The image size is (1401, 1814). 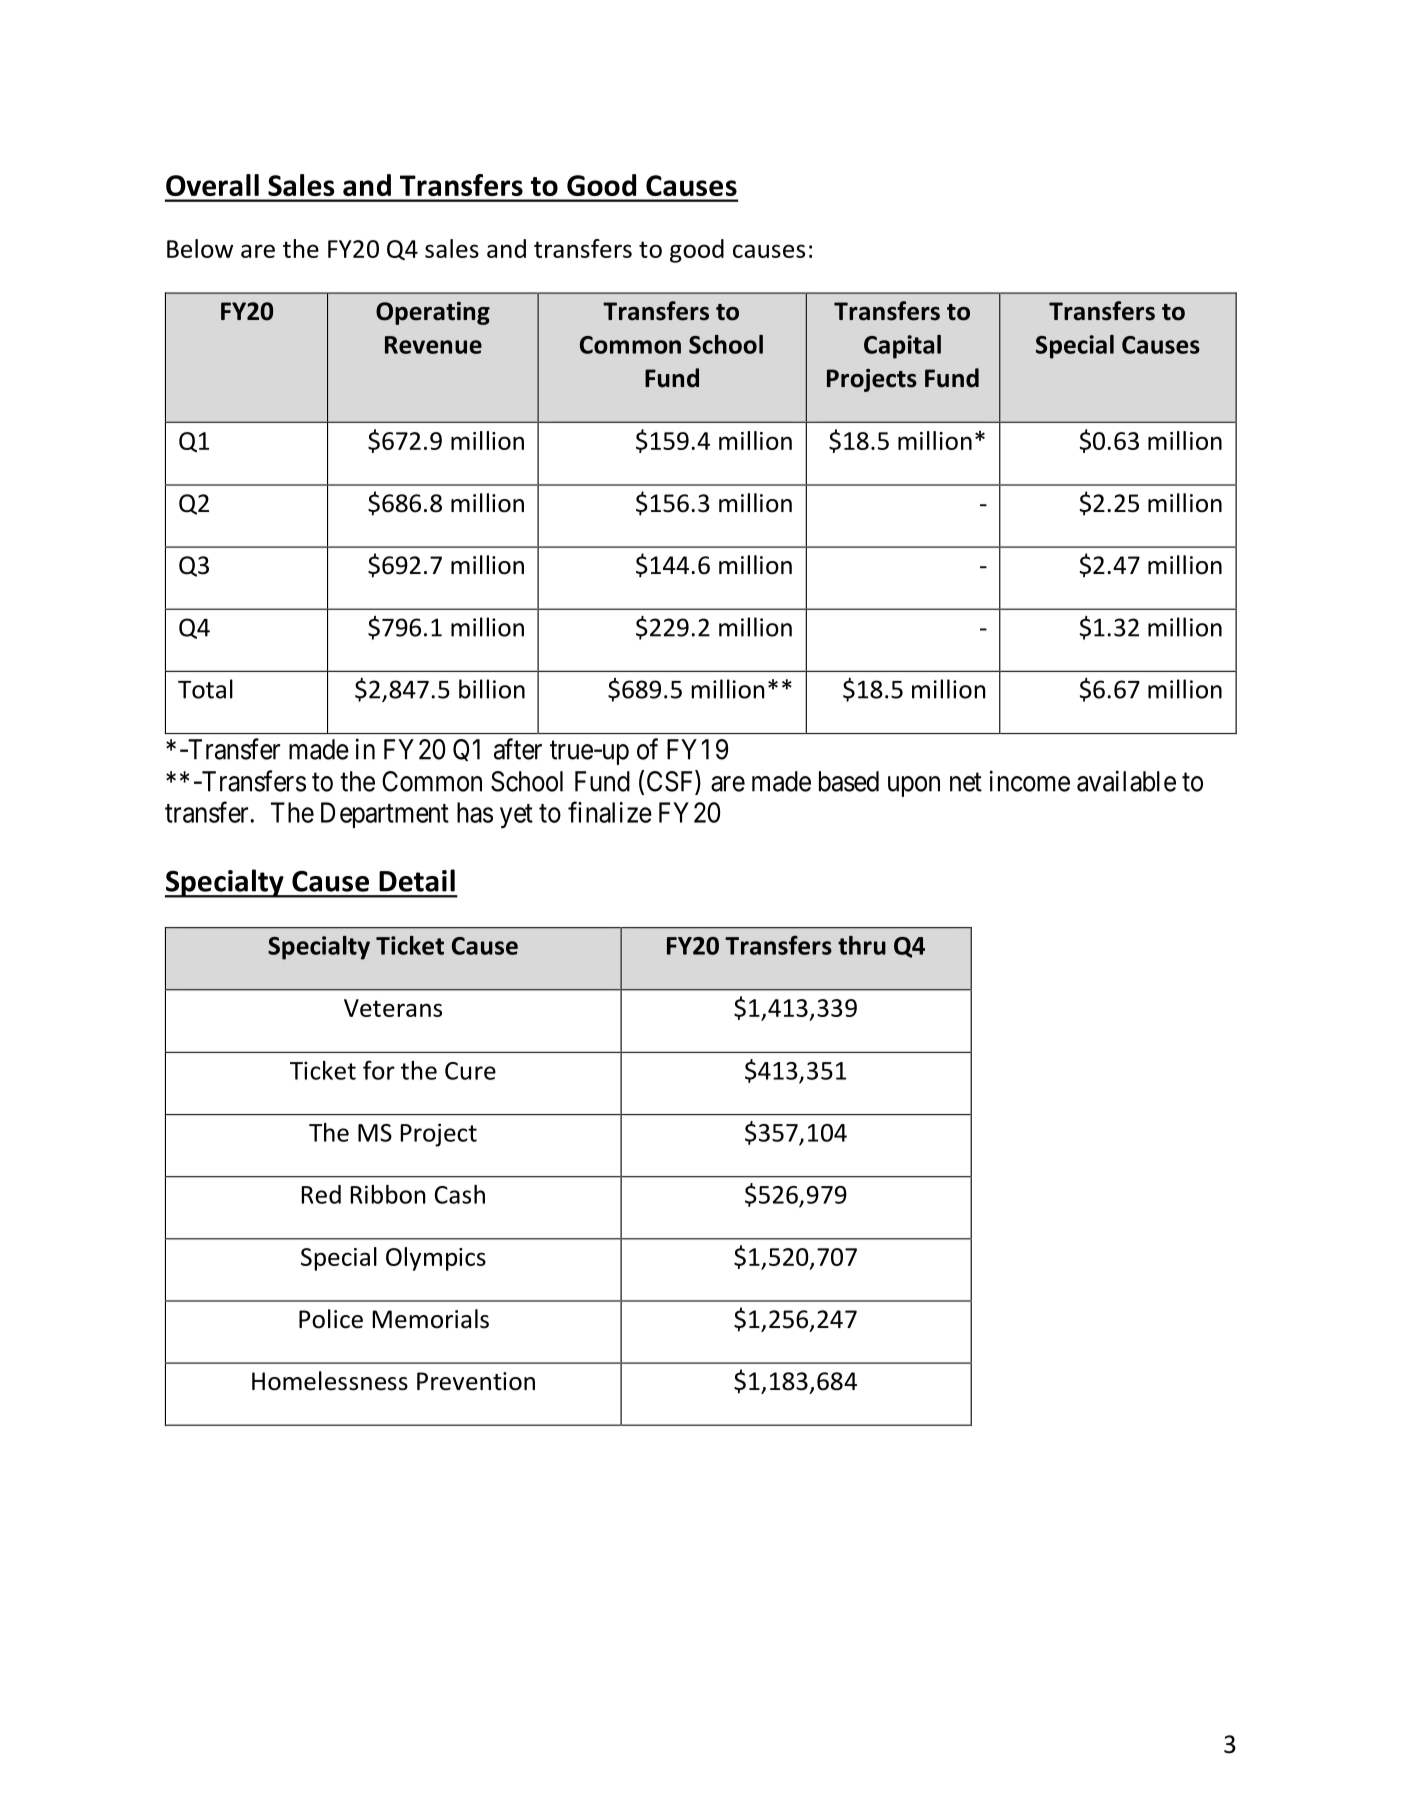 What do you see at coordinates (433, 313) in the document?
I see `Operating` at bounding box center [433, 313].
